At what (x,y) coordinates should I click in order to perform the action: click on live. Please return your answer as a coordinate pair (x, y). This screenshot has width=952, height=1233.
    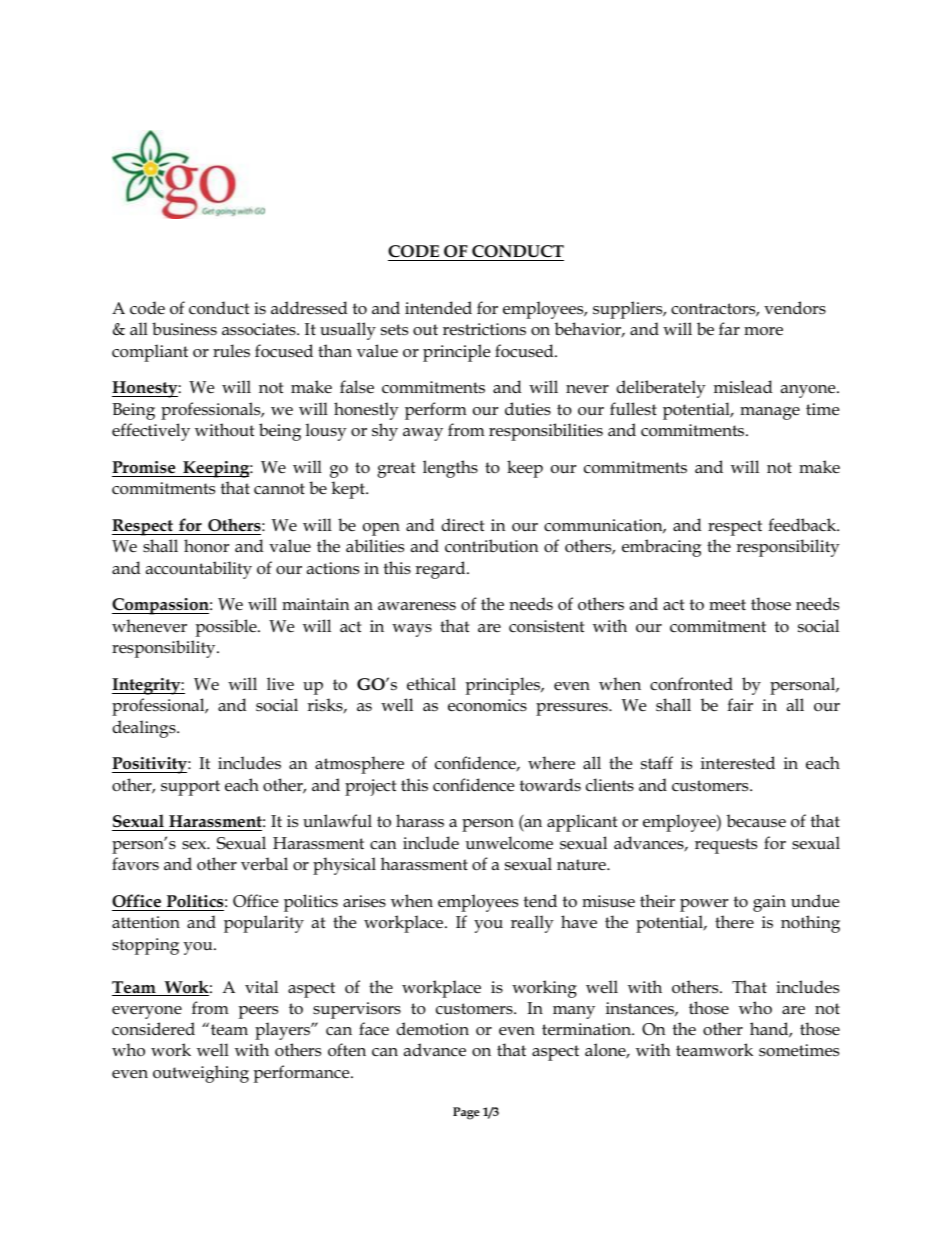
    Looking at the image, I should click on (280, 683).
